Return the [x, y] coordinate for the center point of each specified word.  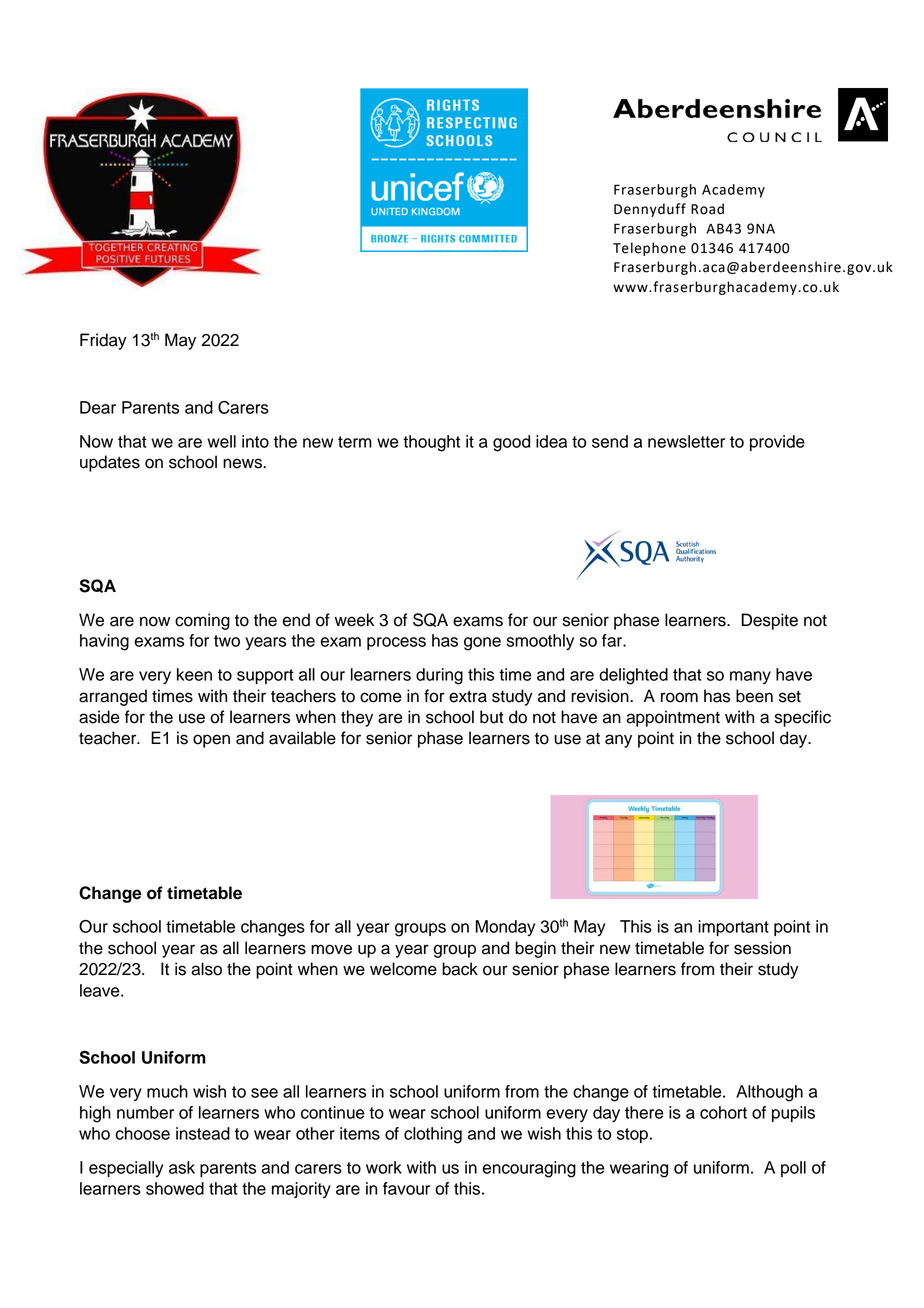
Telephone [649, 249]
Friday [103, 341]
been [754, 696]
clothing [433, 1135]
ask [182, 1167]
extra [468, 696]
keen [194, 674]
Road [707, 209]
